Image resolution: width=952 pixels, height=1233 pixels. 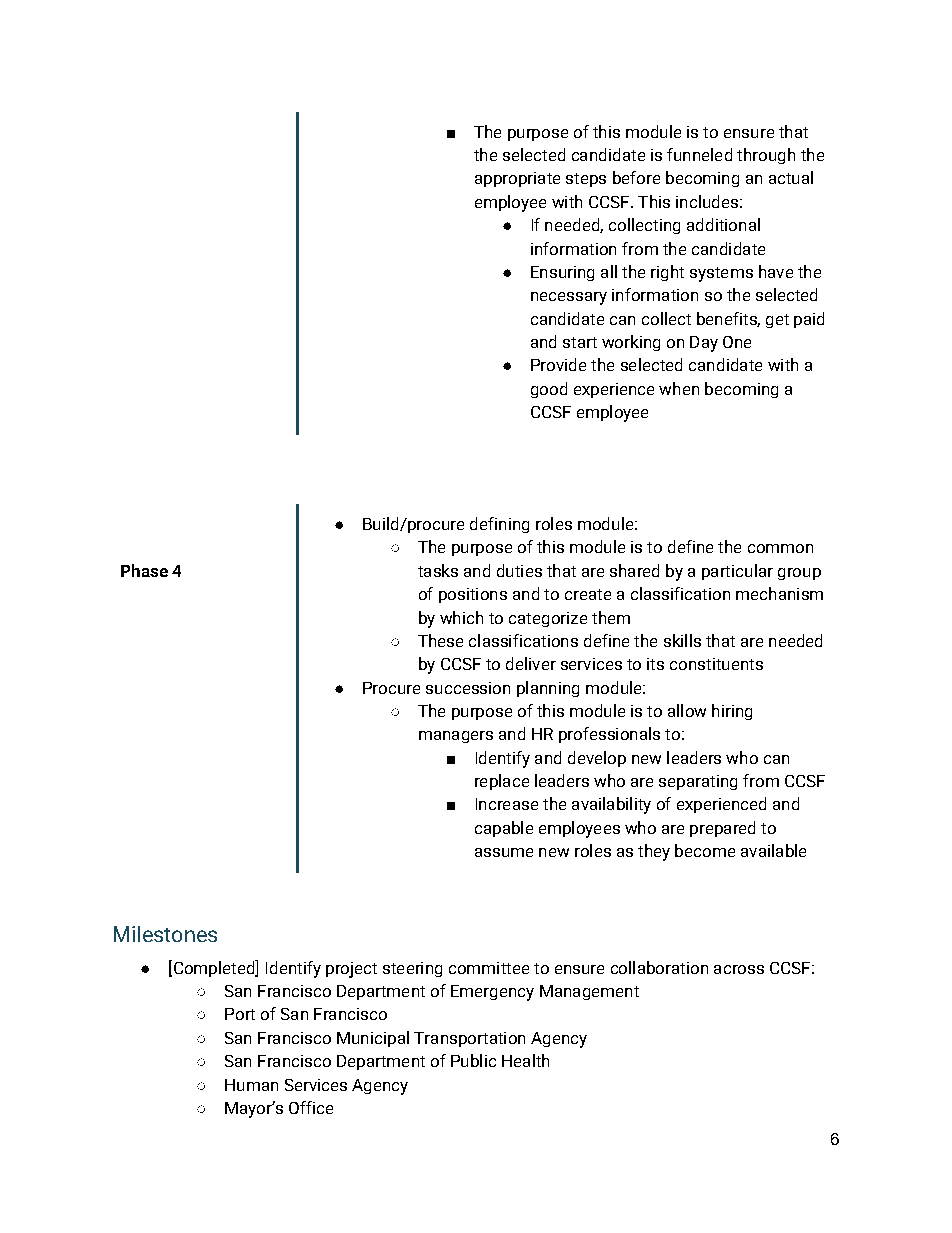 I want to click on Phase, so click(x=144, y=570).
